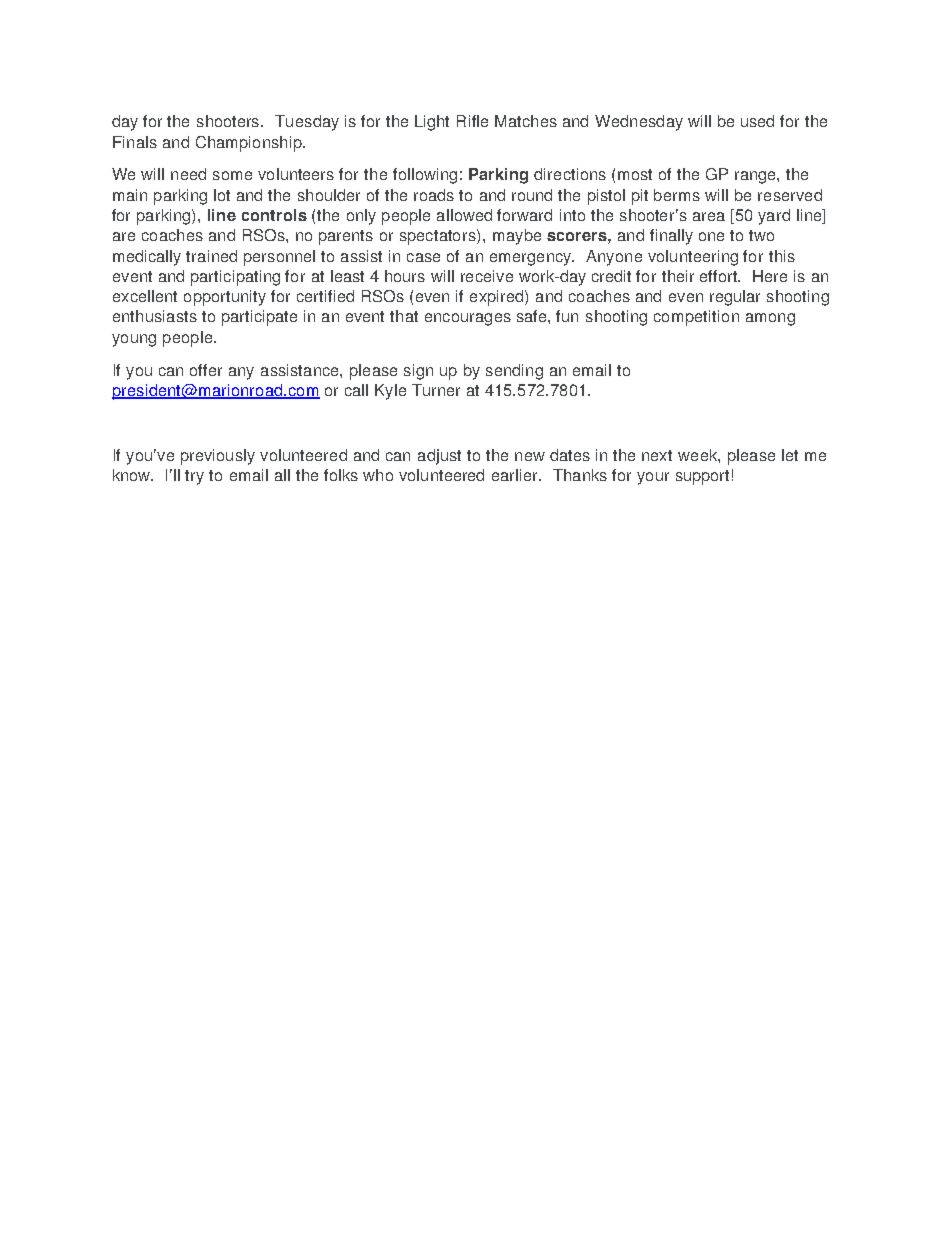  What do you see at coordinates (225, 298) in the screenshot?
I see `opportunity` at bounding box center [225, 298].
